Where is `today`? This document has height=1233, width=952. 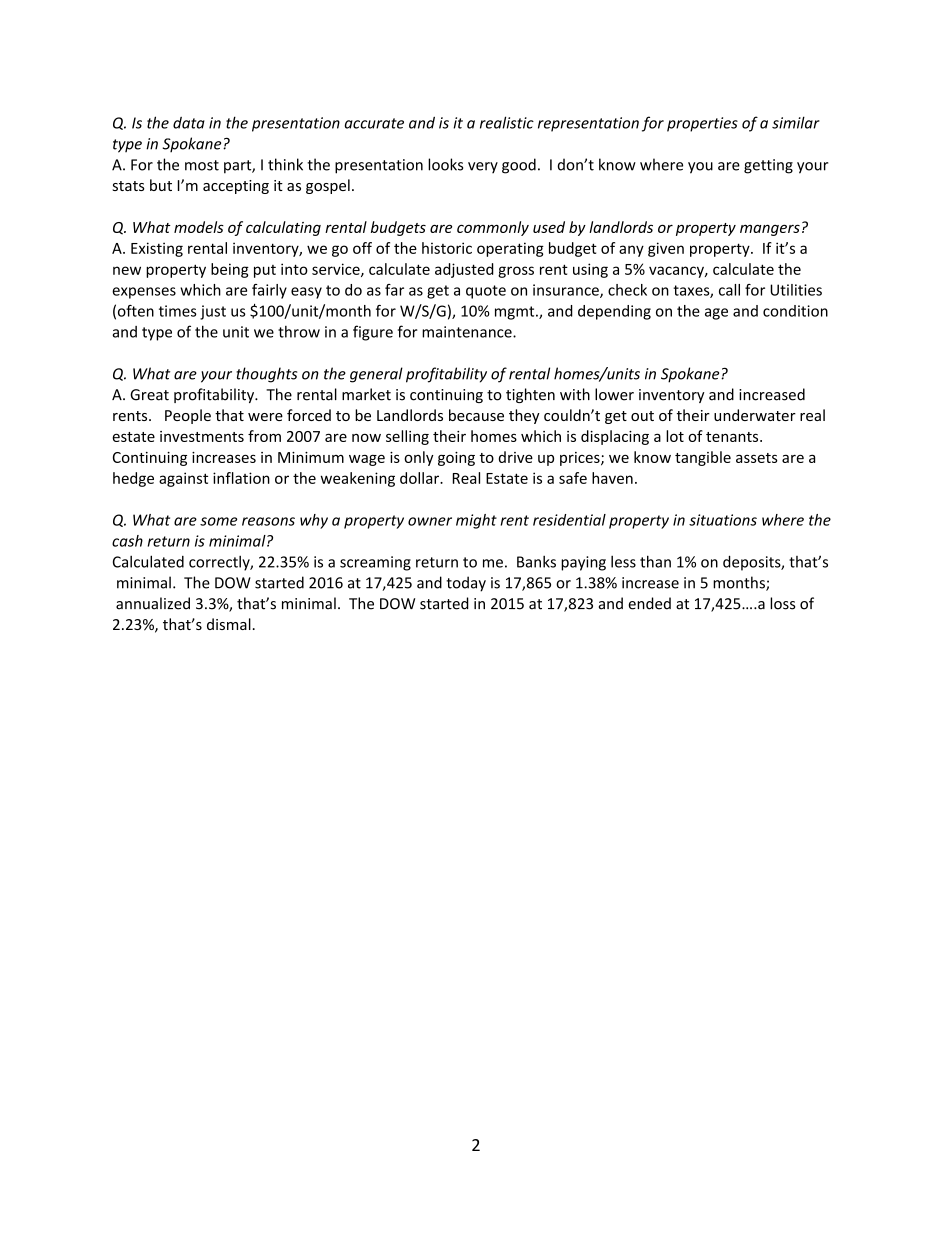 today is located at coordinates (466, 584).
